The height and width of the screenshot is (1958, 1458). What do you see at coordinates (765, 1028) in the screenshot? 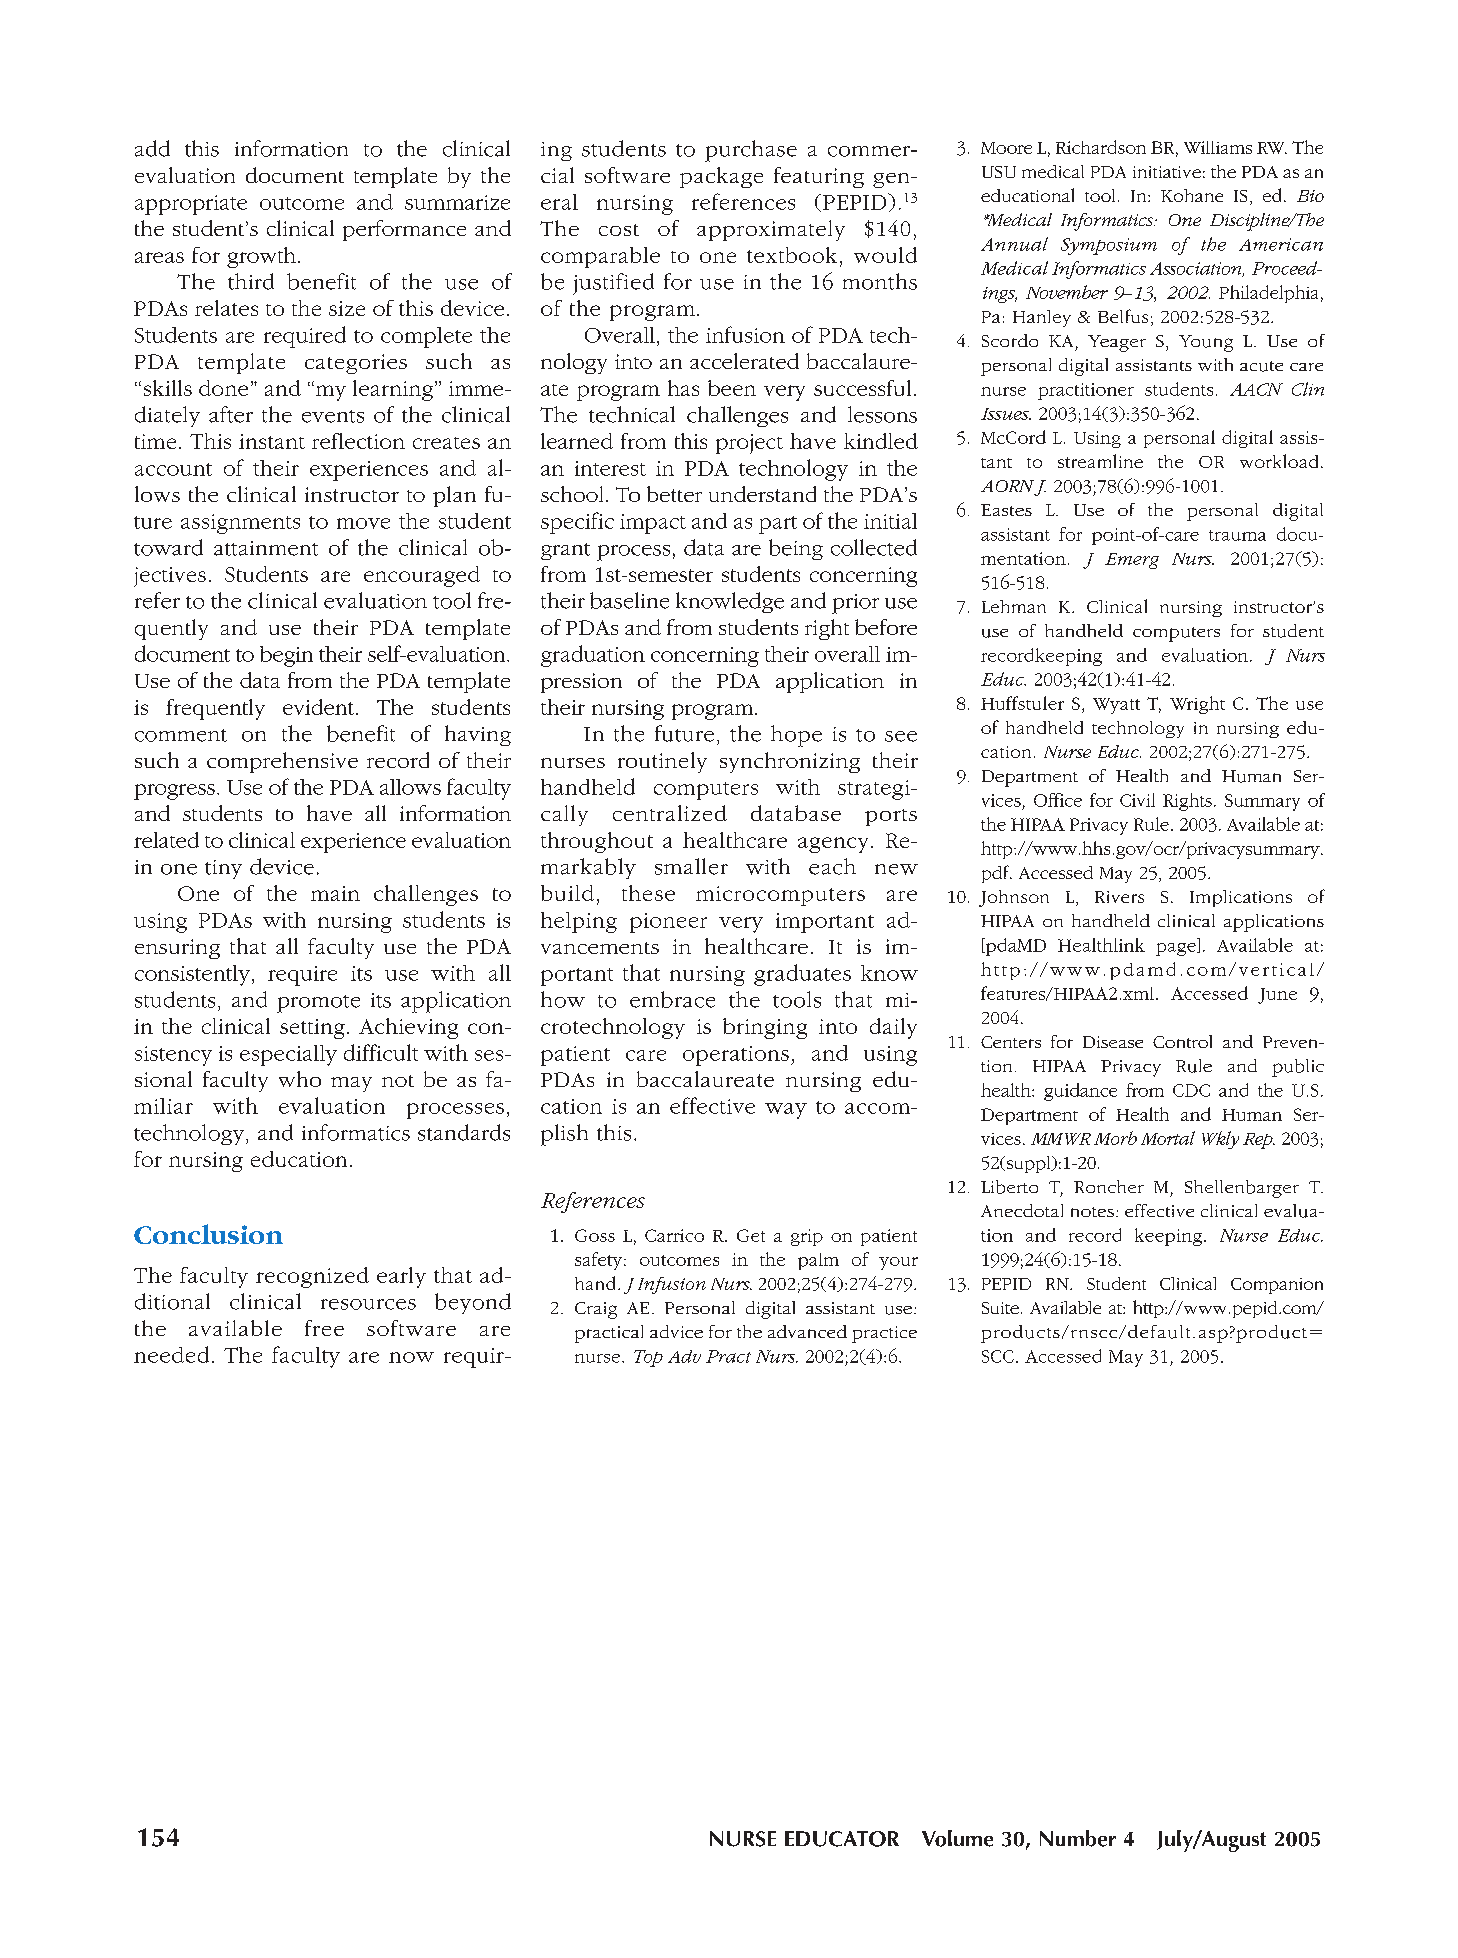
I see `bringing` at bounding box center [765, 1028].
